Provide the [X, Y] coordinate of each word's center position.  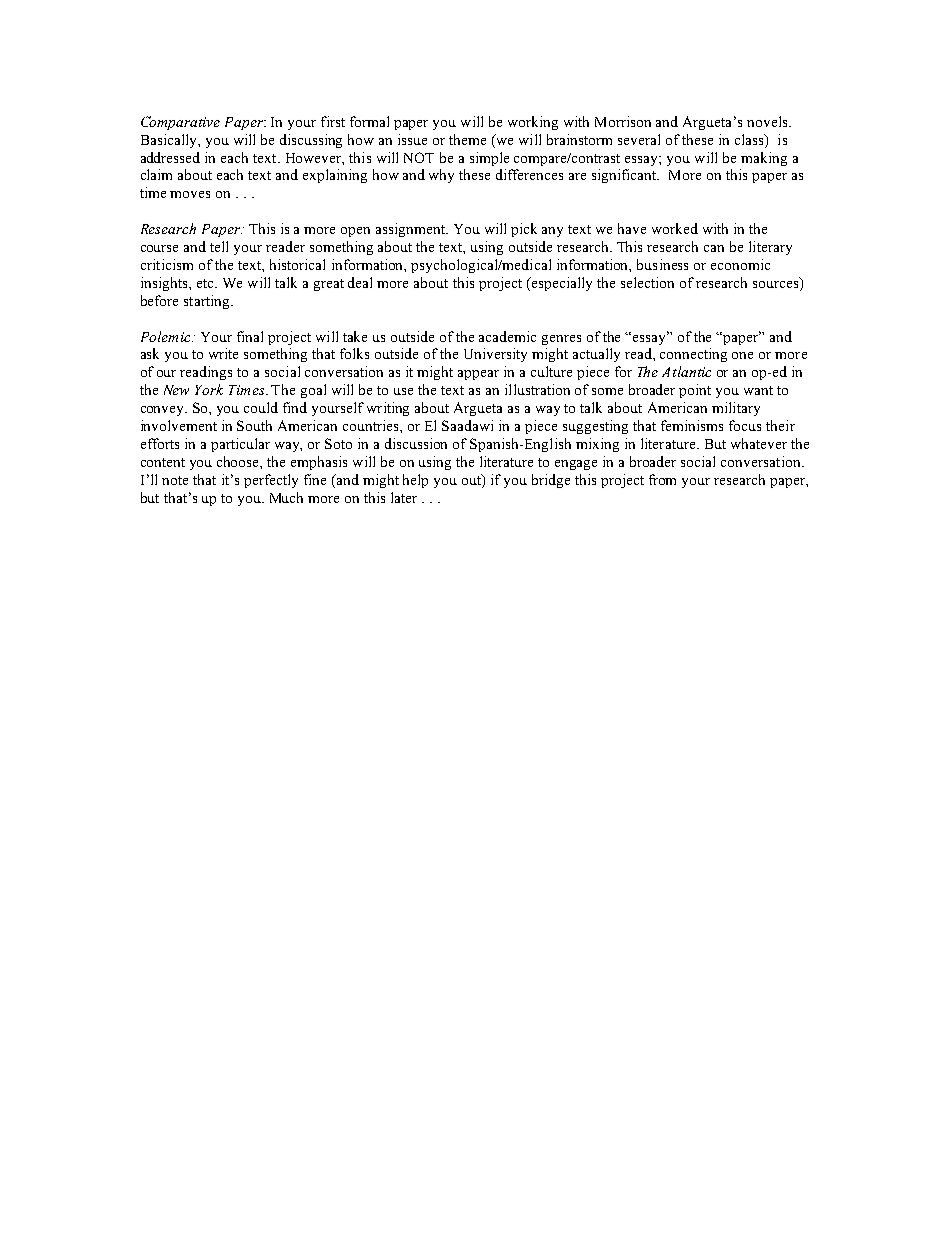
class [750, 139]
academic [507, 336]
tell [219, 246]
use [403, 391]
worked [675, 228]
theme [467, 139]
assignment [412, 230]
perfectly [271, 481]
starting [208, 302]
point [695, 391]
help [415, 481]
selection [647, 282]
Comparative [180, 123]
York [209, 389]
